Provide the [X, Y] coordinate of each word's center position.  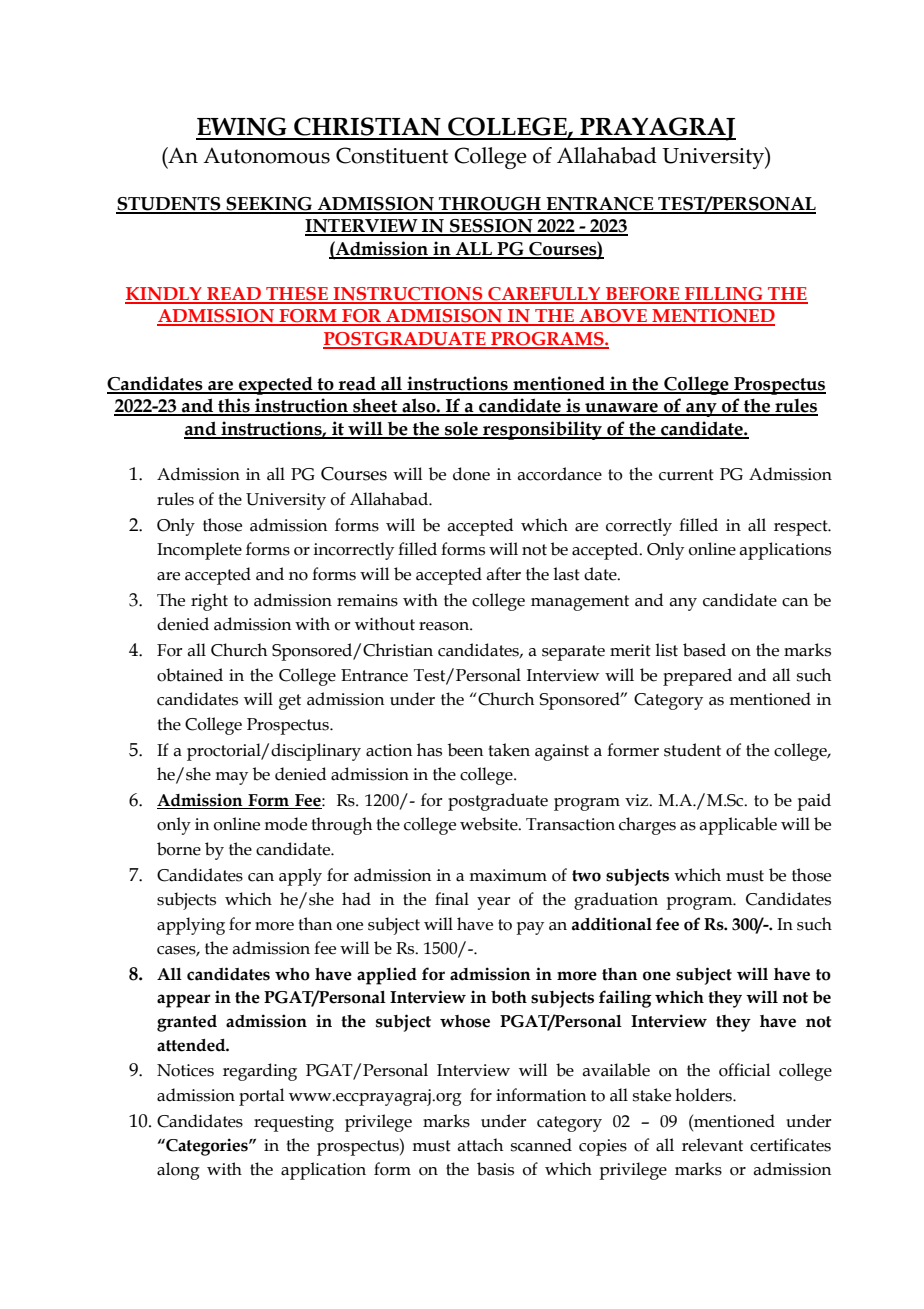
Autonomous [266, 155]
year [493, 903]
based [704, 650]
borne [179, 849]
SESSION [491, 227]
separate [573, 653]
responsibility [542, 430]
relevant [712, 1145]
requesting [294, 1123]
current [686, 475]
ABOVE [613, 317]
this [234, 406]
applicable [738, 826]
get [290, 702]
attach [480, 1145]
